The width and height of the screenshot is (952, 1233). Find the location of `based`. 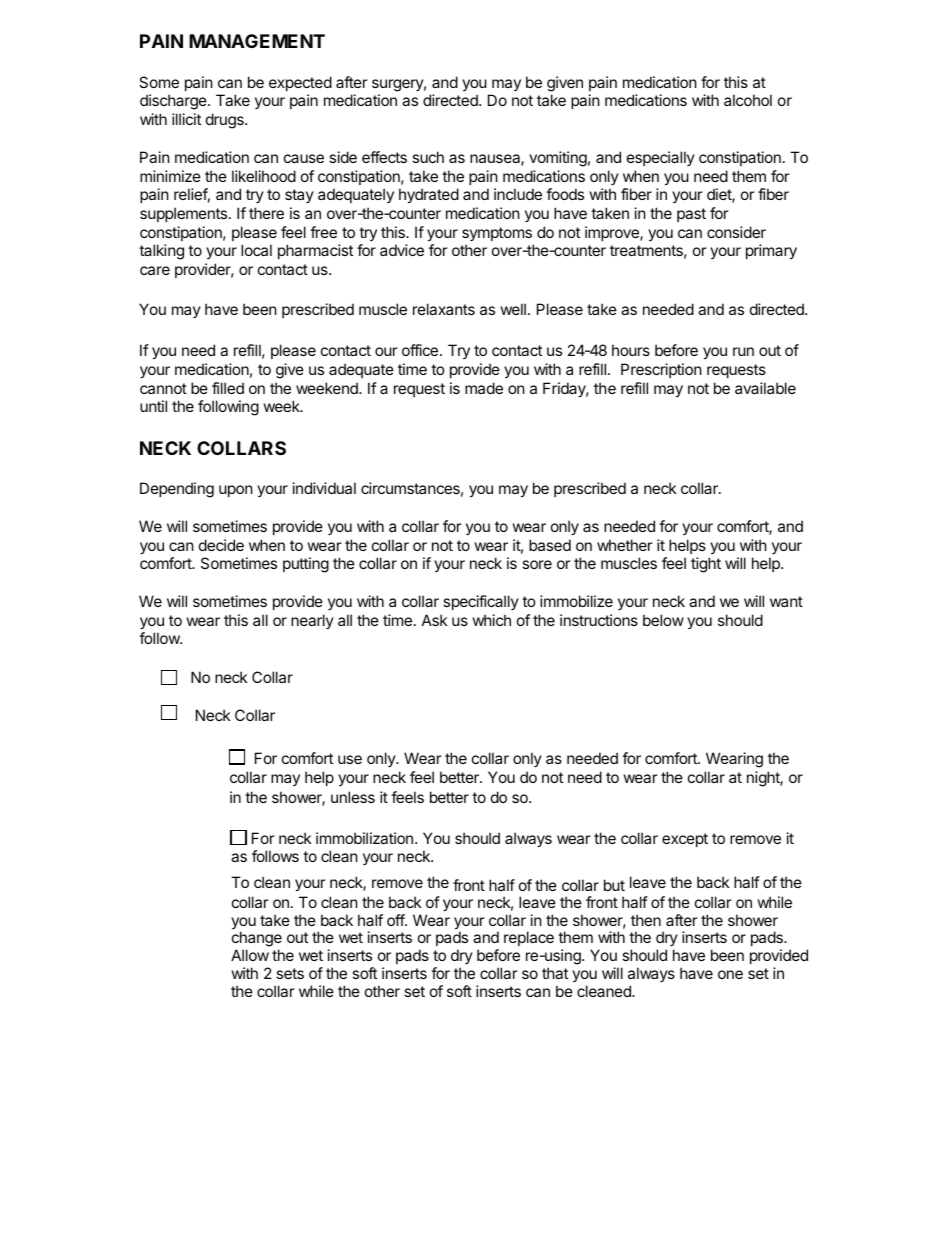

based is located at coordinates (550, 545).
